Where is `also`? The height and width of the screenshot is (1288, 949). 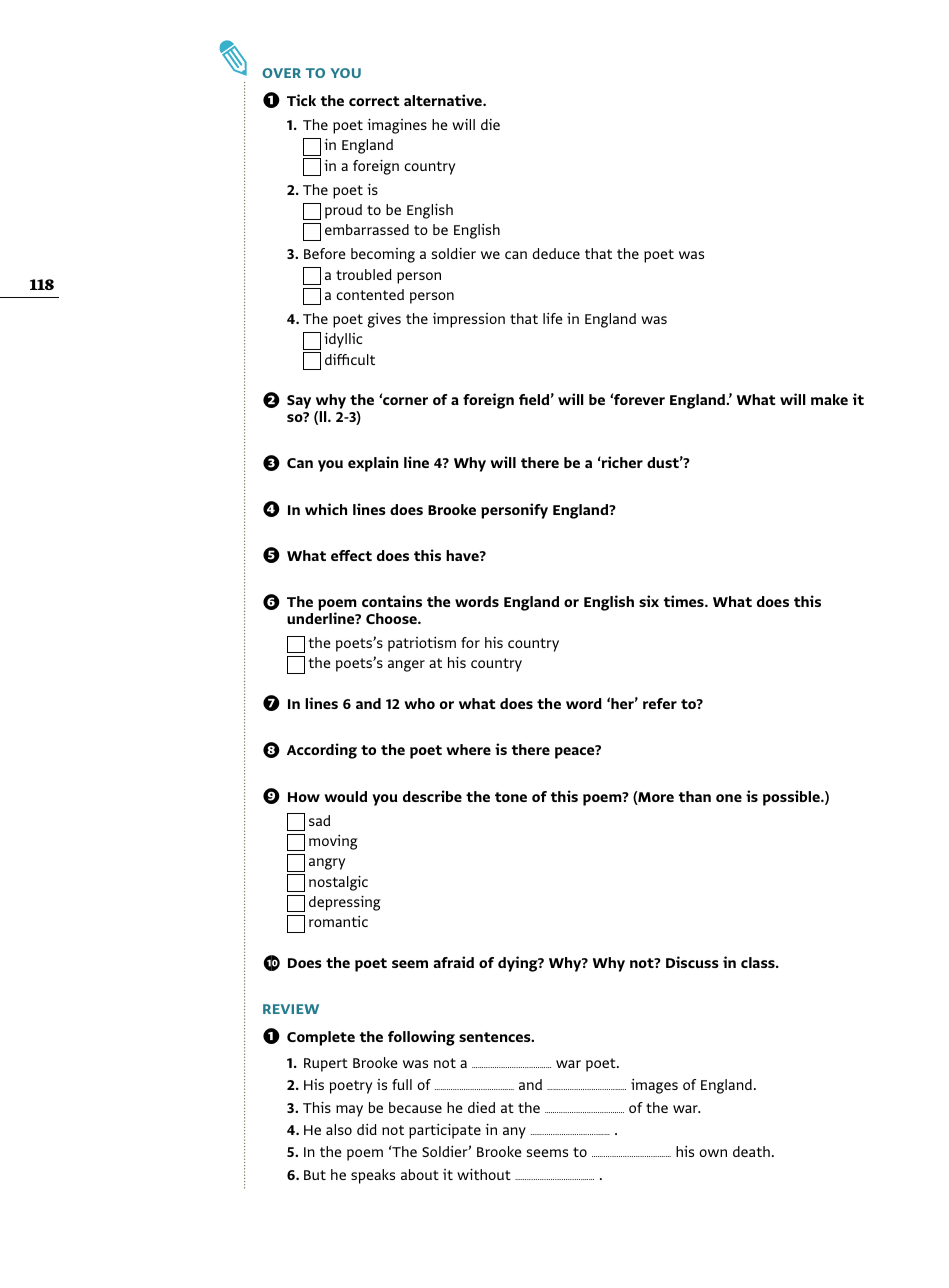
also is located at coordinates (339, 1129).
